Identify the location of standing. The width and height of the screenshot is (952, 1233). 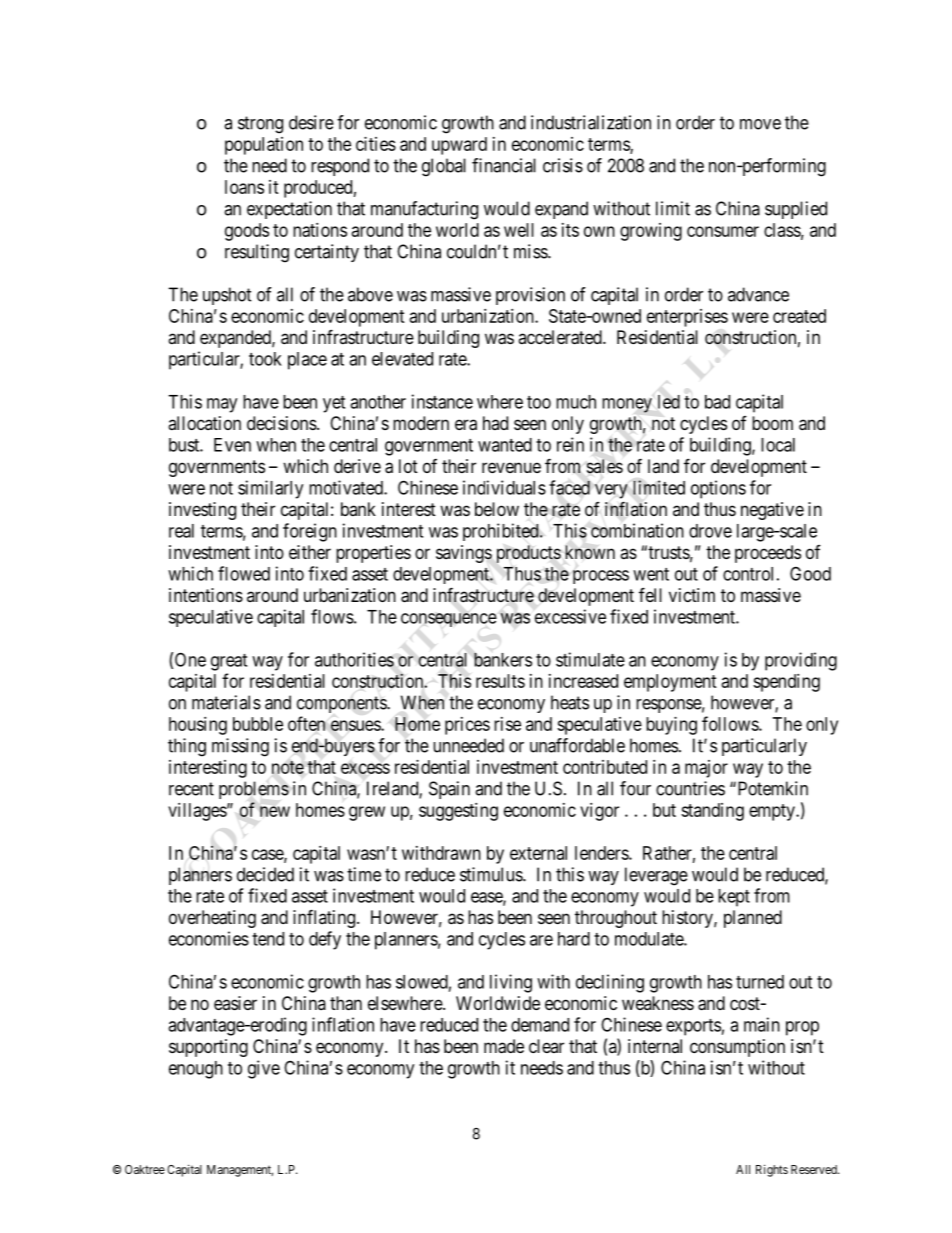
(712, 812).
